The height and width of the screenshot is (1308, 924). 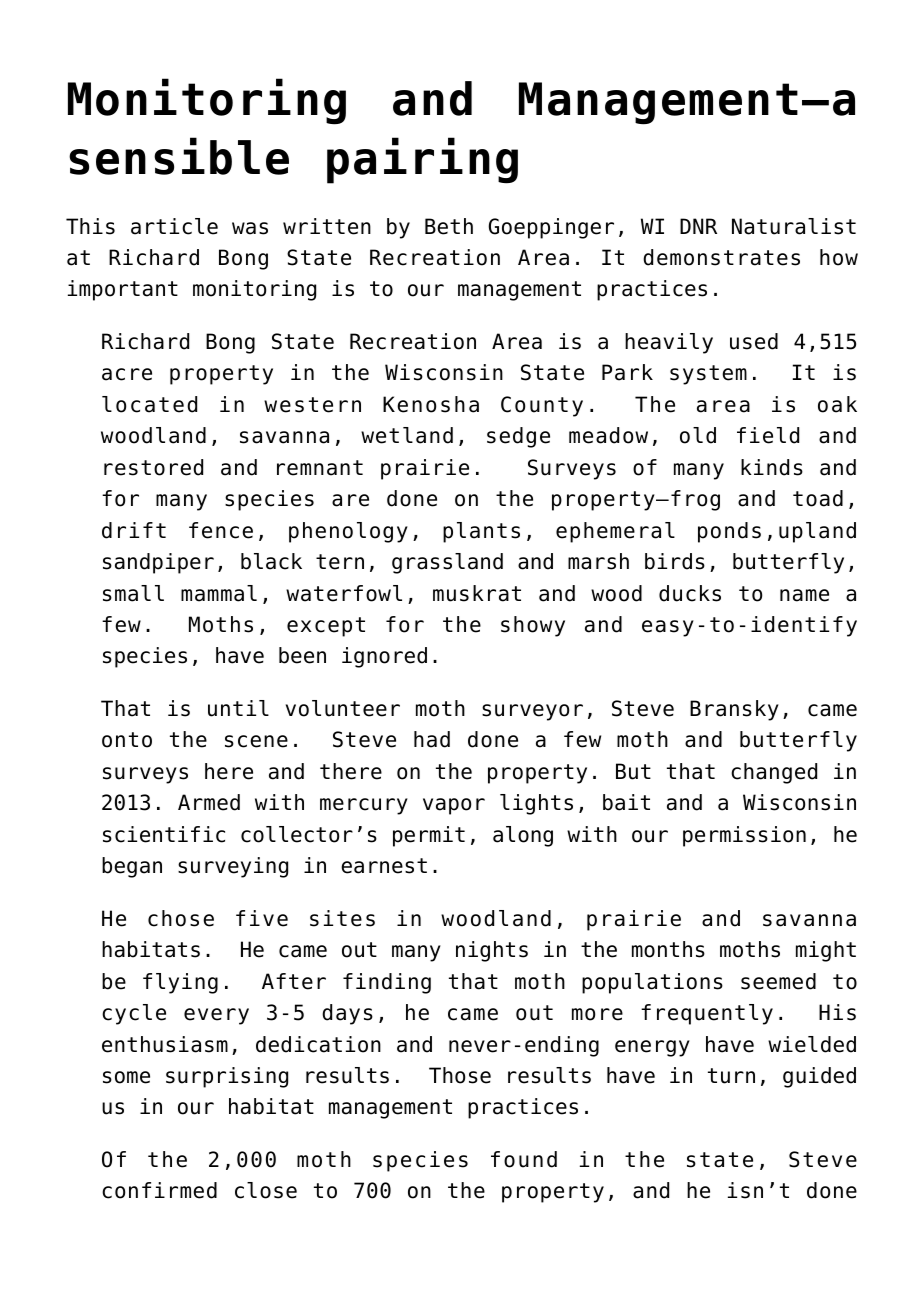 What do you see at coordinates (431, 404) in the screenshot?
I see `Kenosha` at bounding box center [431, 404].
